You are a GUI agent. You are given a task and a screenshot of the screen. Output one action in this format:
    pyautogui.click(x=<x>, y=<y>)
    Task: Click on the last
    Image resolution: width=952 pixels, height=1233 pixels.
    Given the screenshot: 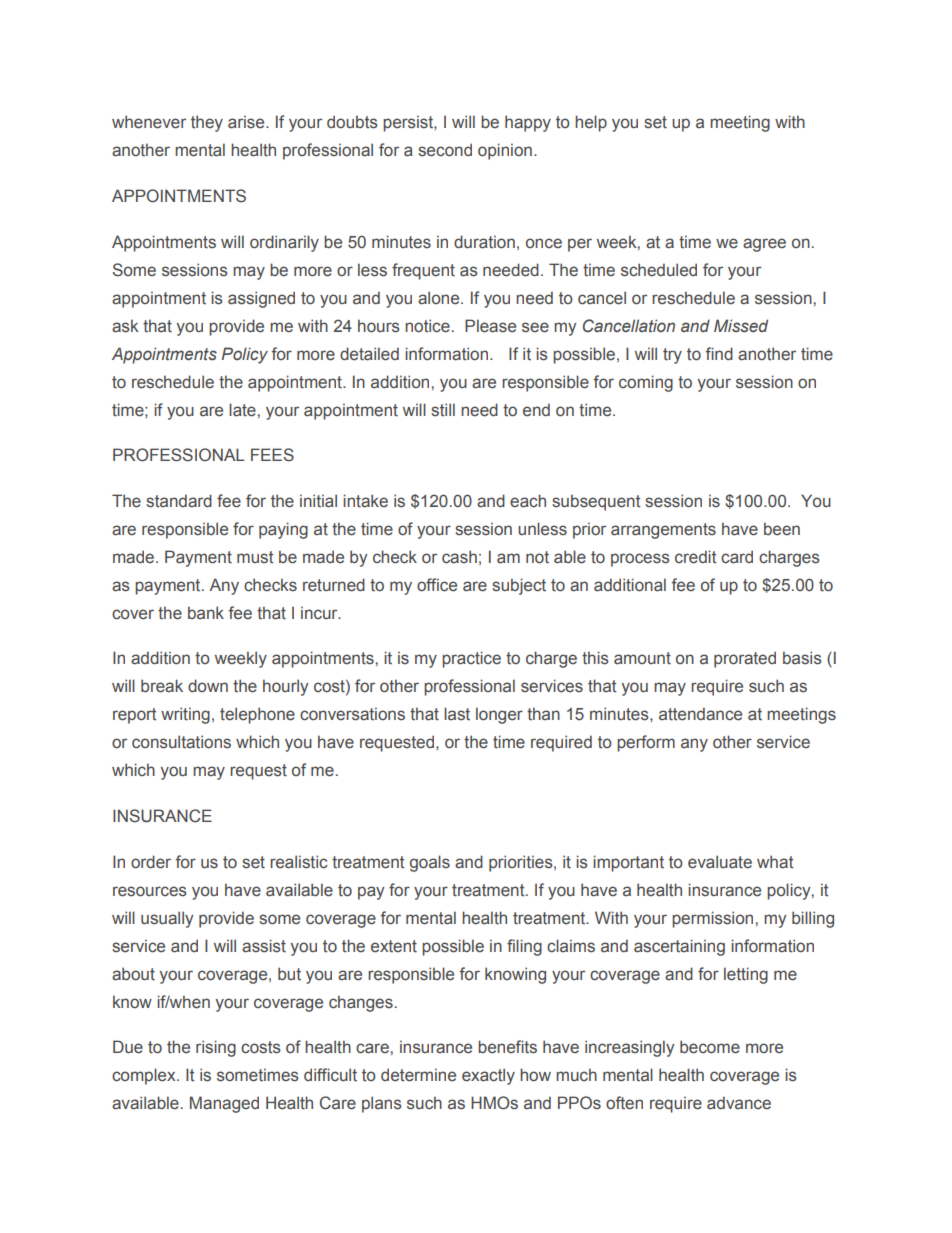 What is the action you would take?
    pyautogui.click(x=457, y=714)
